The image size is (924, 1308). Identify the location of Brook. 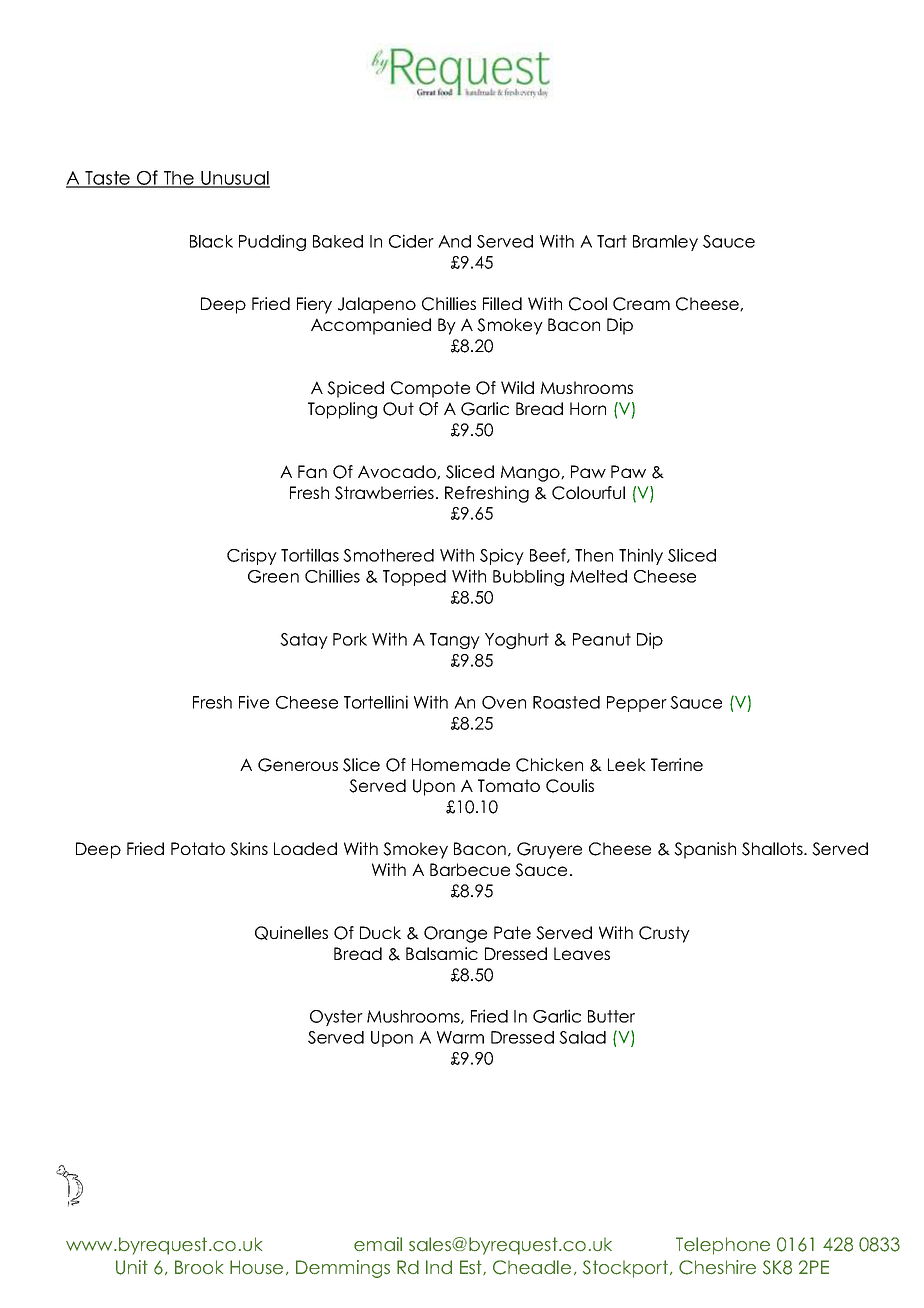
(199, 1267).
